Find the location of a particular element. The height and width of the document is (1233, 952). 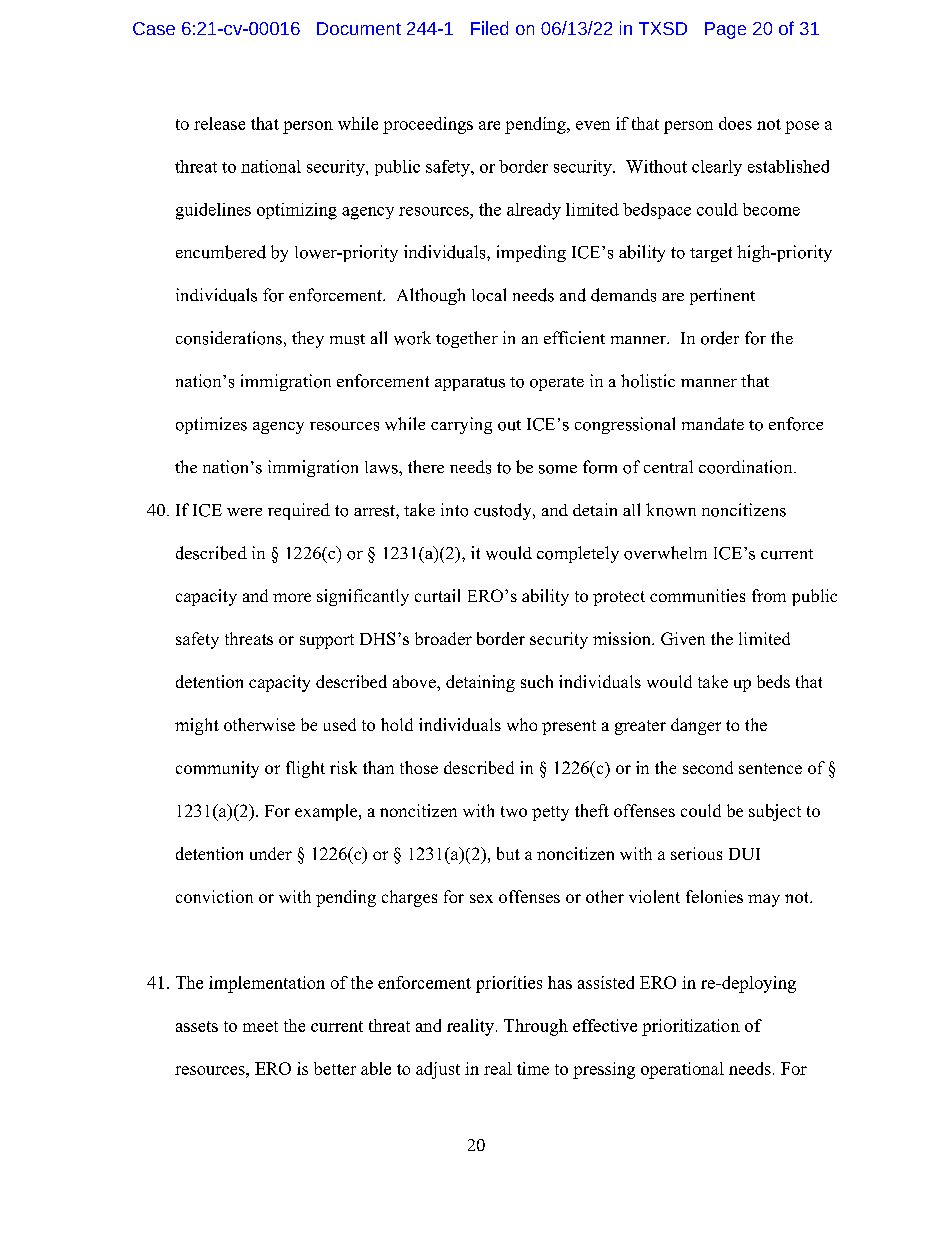

local is located at coordinates (489, 295).
